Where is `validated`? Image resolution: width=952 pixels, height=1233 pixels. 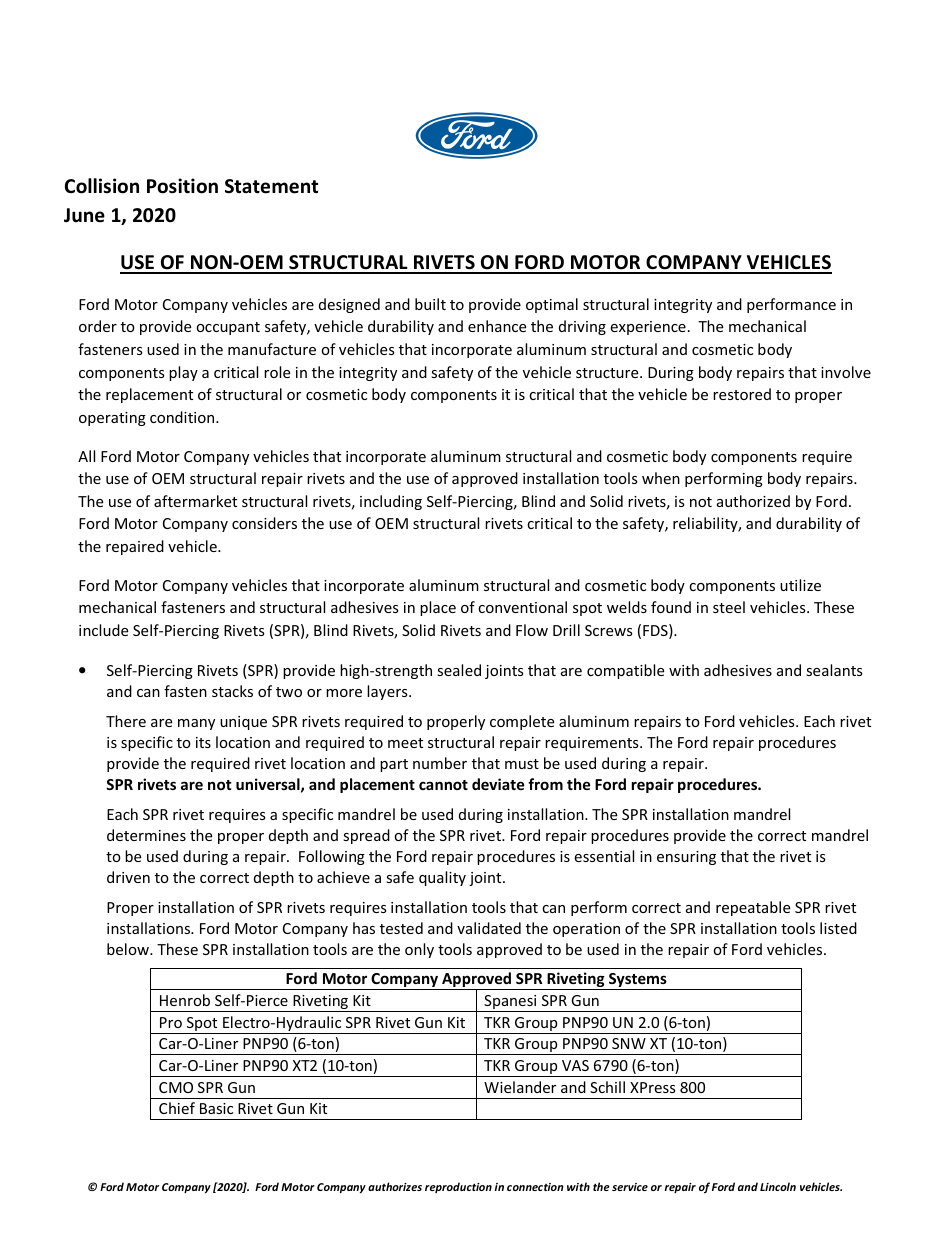
validated is located at coordinates (489, 928).
